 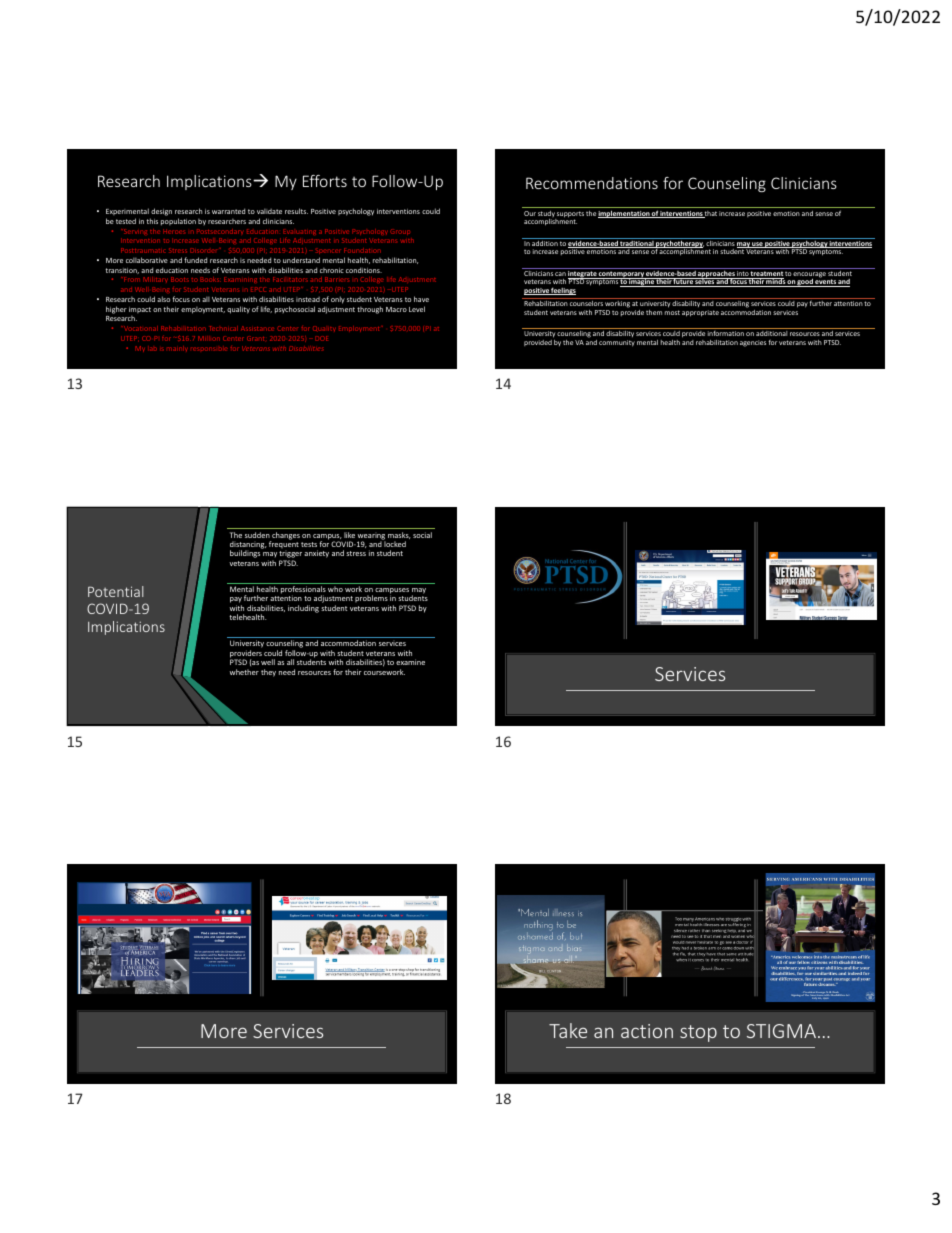 I want to click on Group, so click(x=400, y=232).
